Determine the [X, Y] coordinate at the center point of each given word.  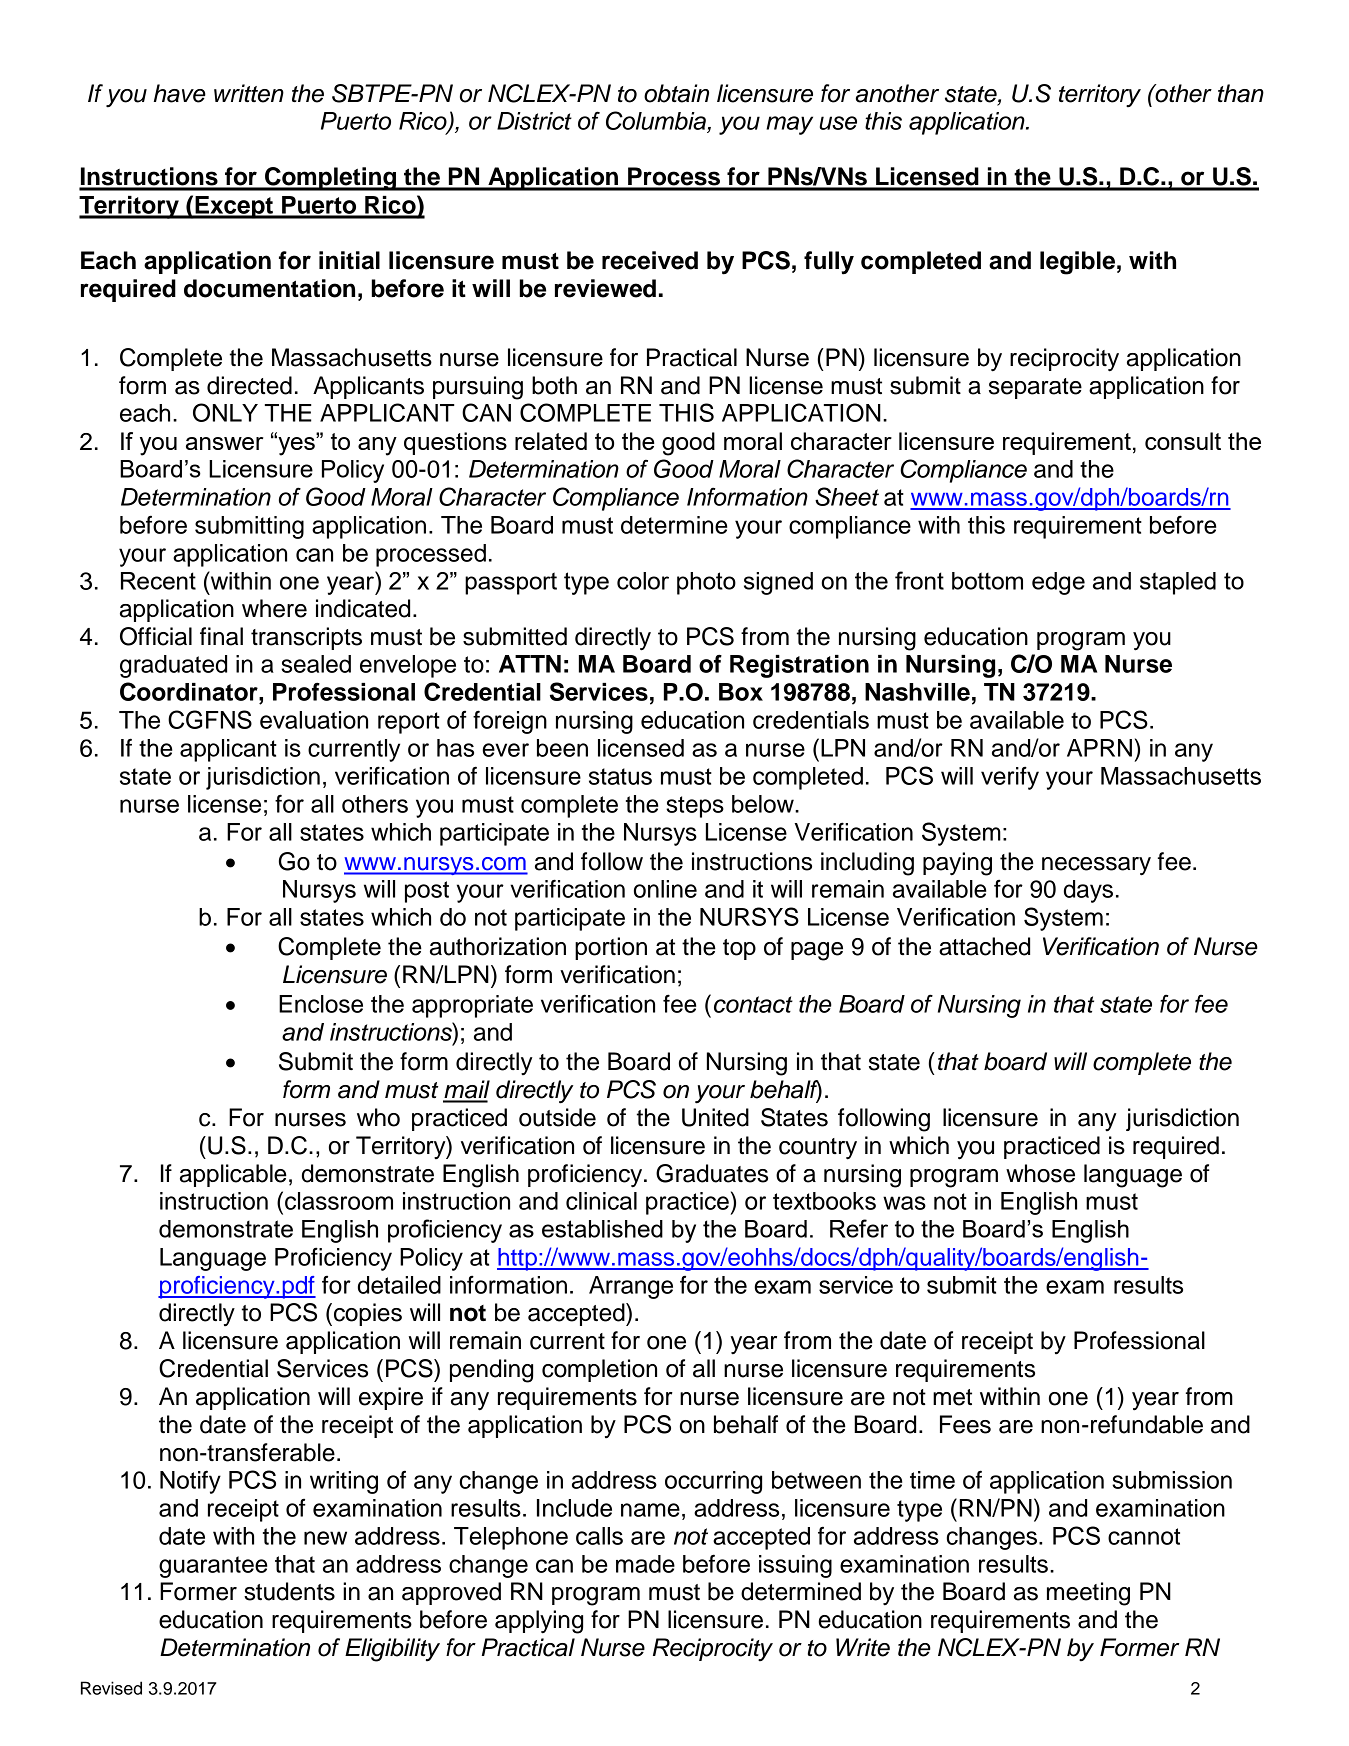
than [1241, 93]
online [665, 889]
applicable [233, 1175]
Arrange [631, 1287]
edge [1058, 583]
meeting [1088, 1594]
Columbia [657, 122]
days [1088, 891]
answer [224, 443]
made [645, 1564]
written [249, 93]
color [643, 581]
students [289, 1591]
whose [1040, 1173]
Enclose [321, 1004]
